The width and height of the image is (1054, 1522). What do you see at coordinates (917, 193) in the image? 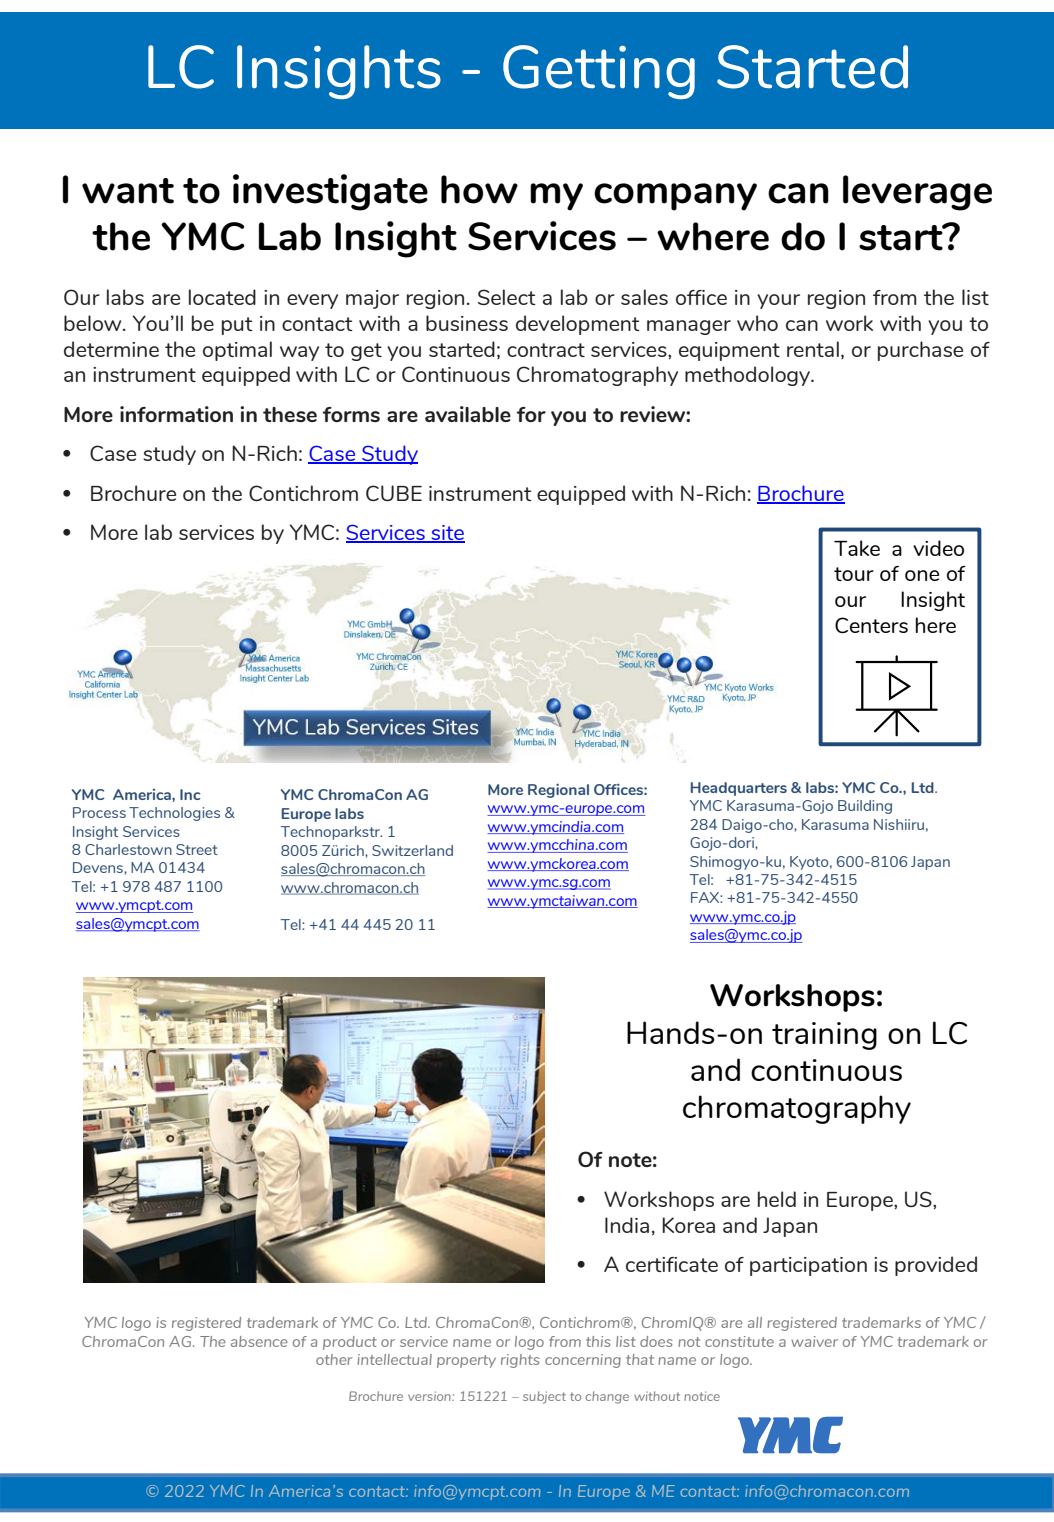
I see `leverage` at bounding box center [917, 193].
